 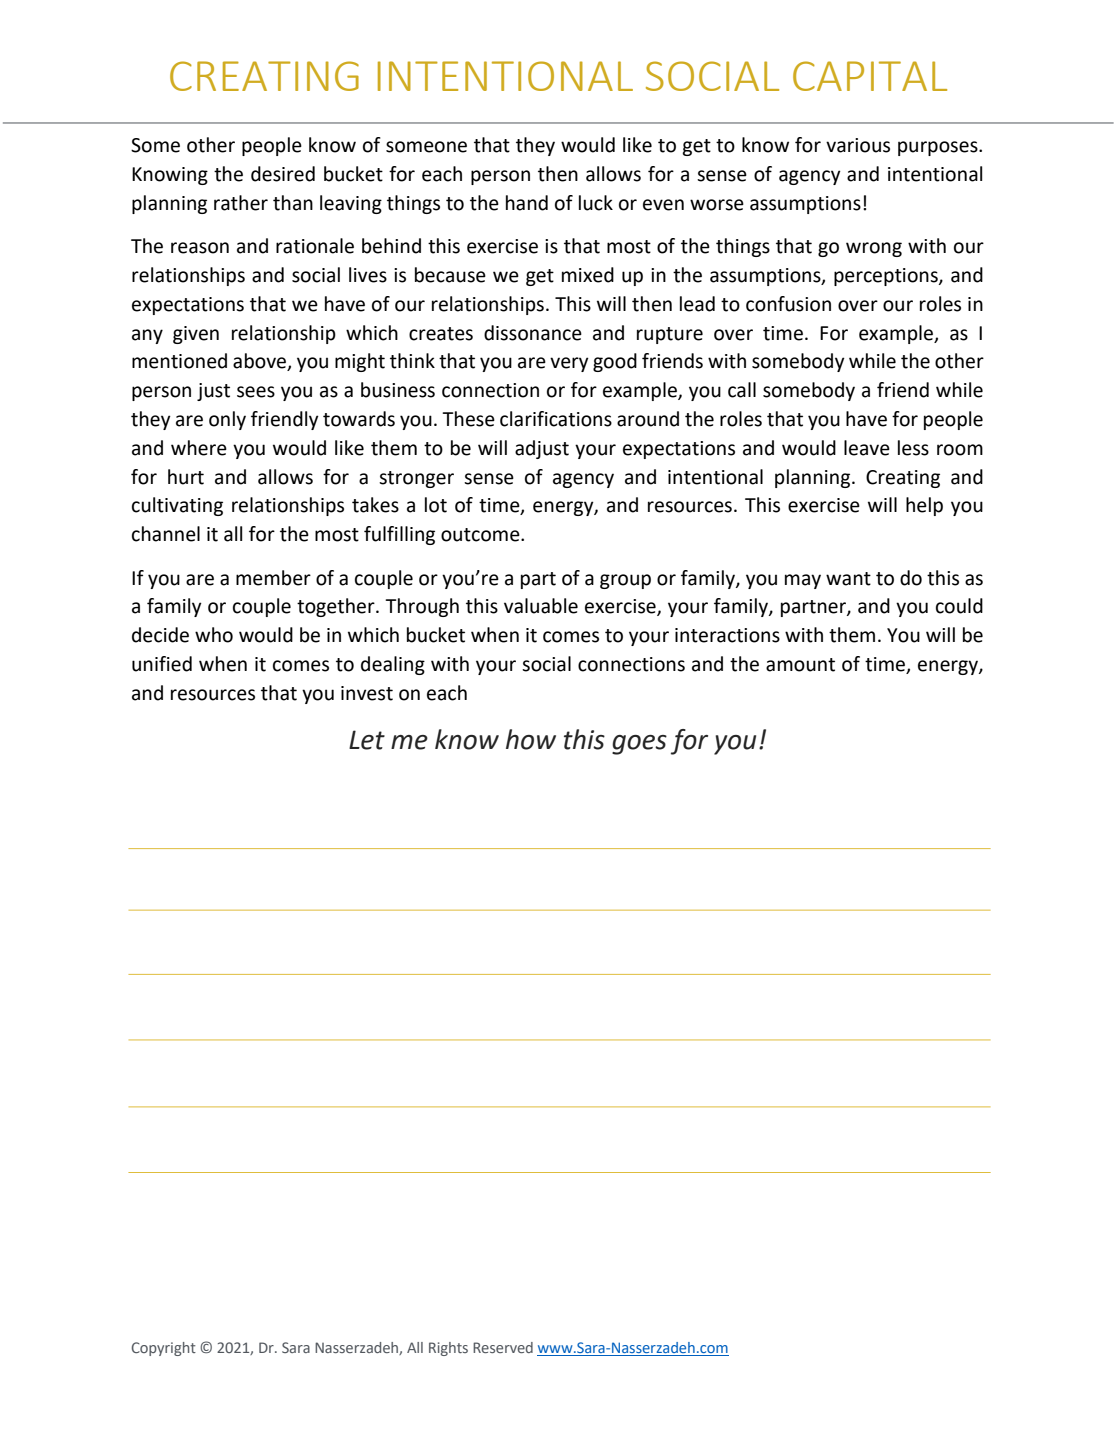 What do you see at coordinates (256, 392) in the document?
I see `sees` at bounding box center [256, 392].
